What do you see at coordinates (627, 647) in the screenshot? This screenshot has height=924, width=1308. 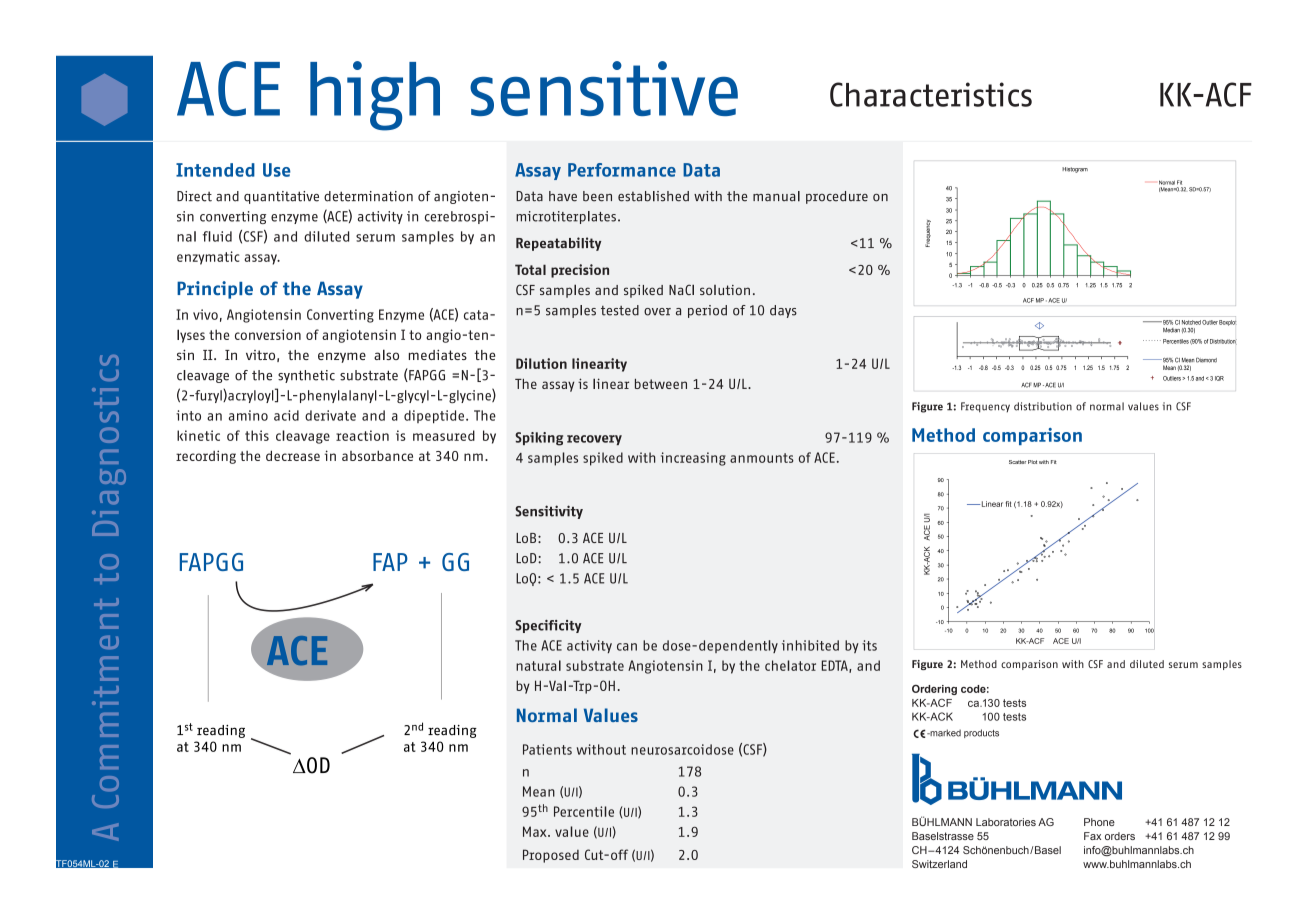 I see `can` at bounding box center [627, 647].
